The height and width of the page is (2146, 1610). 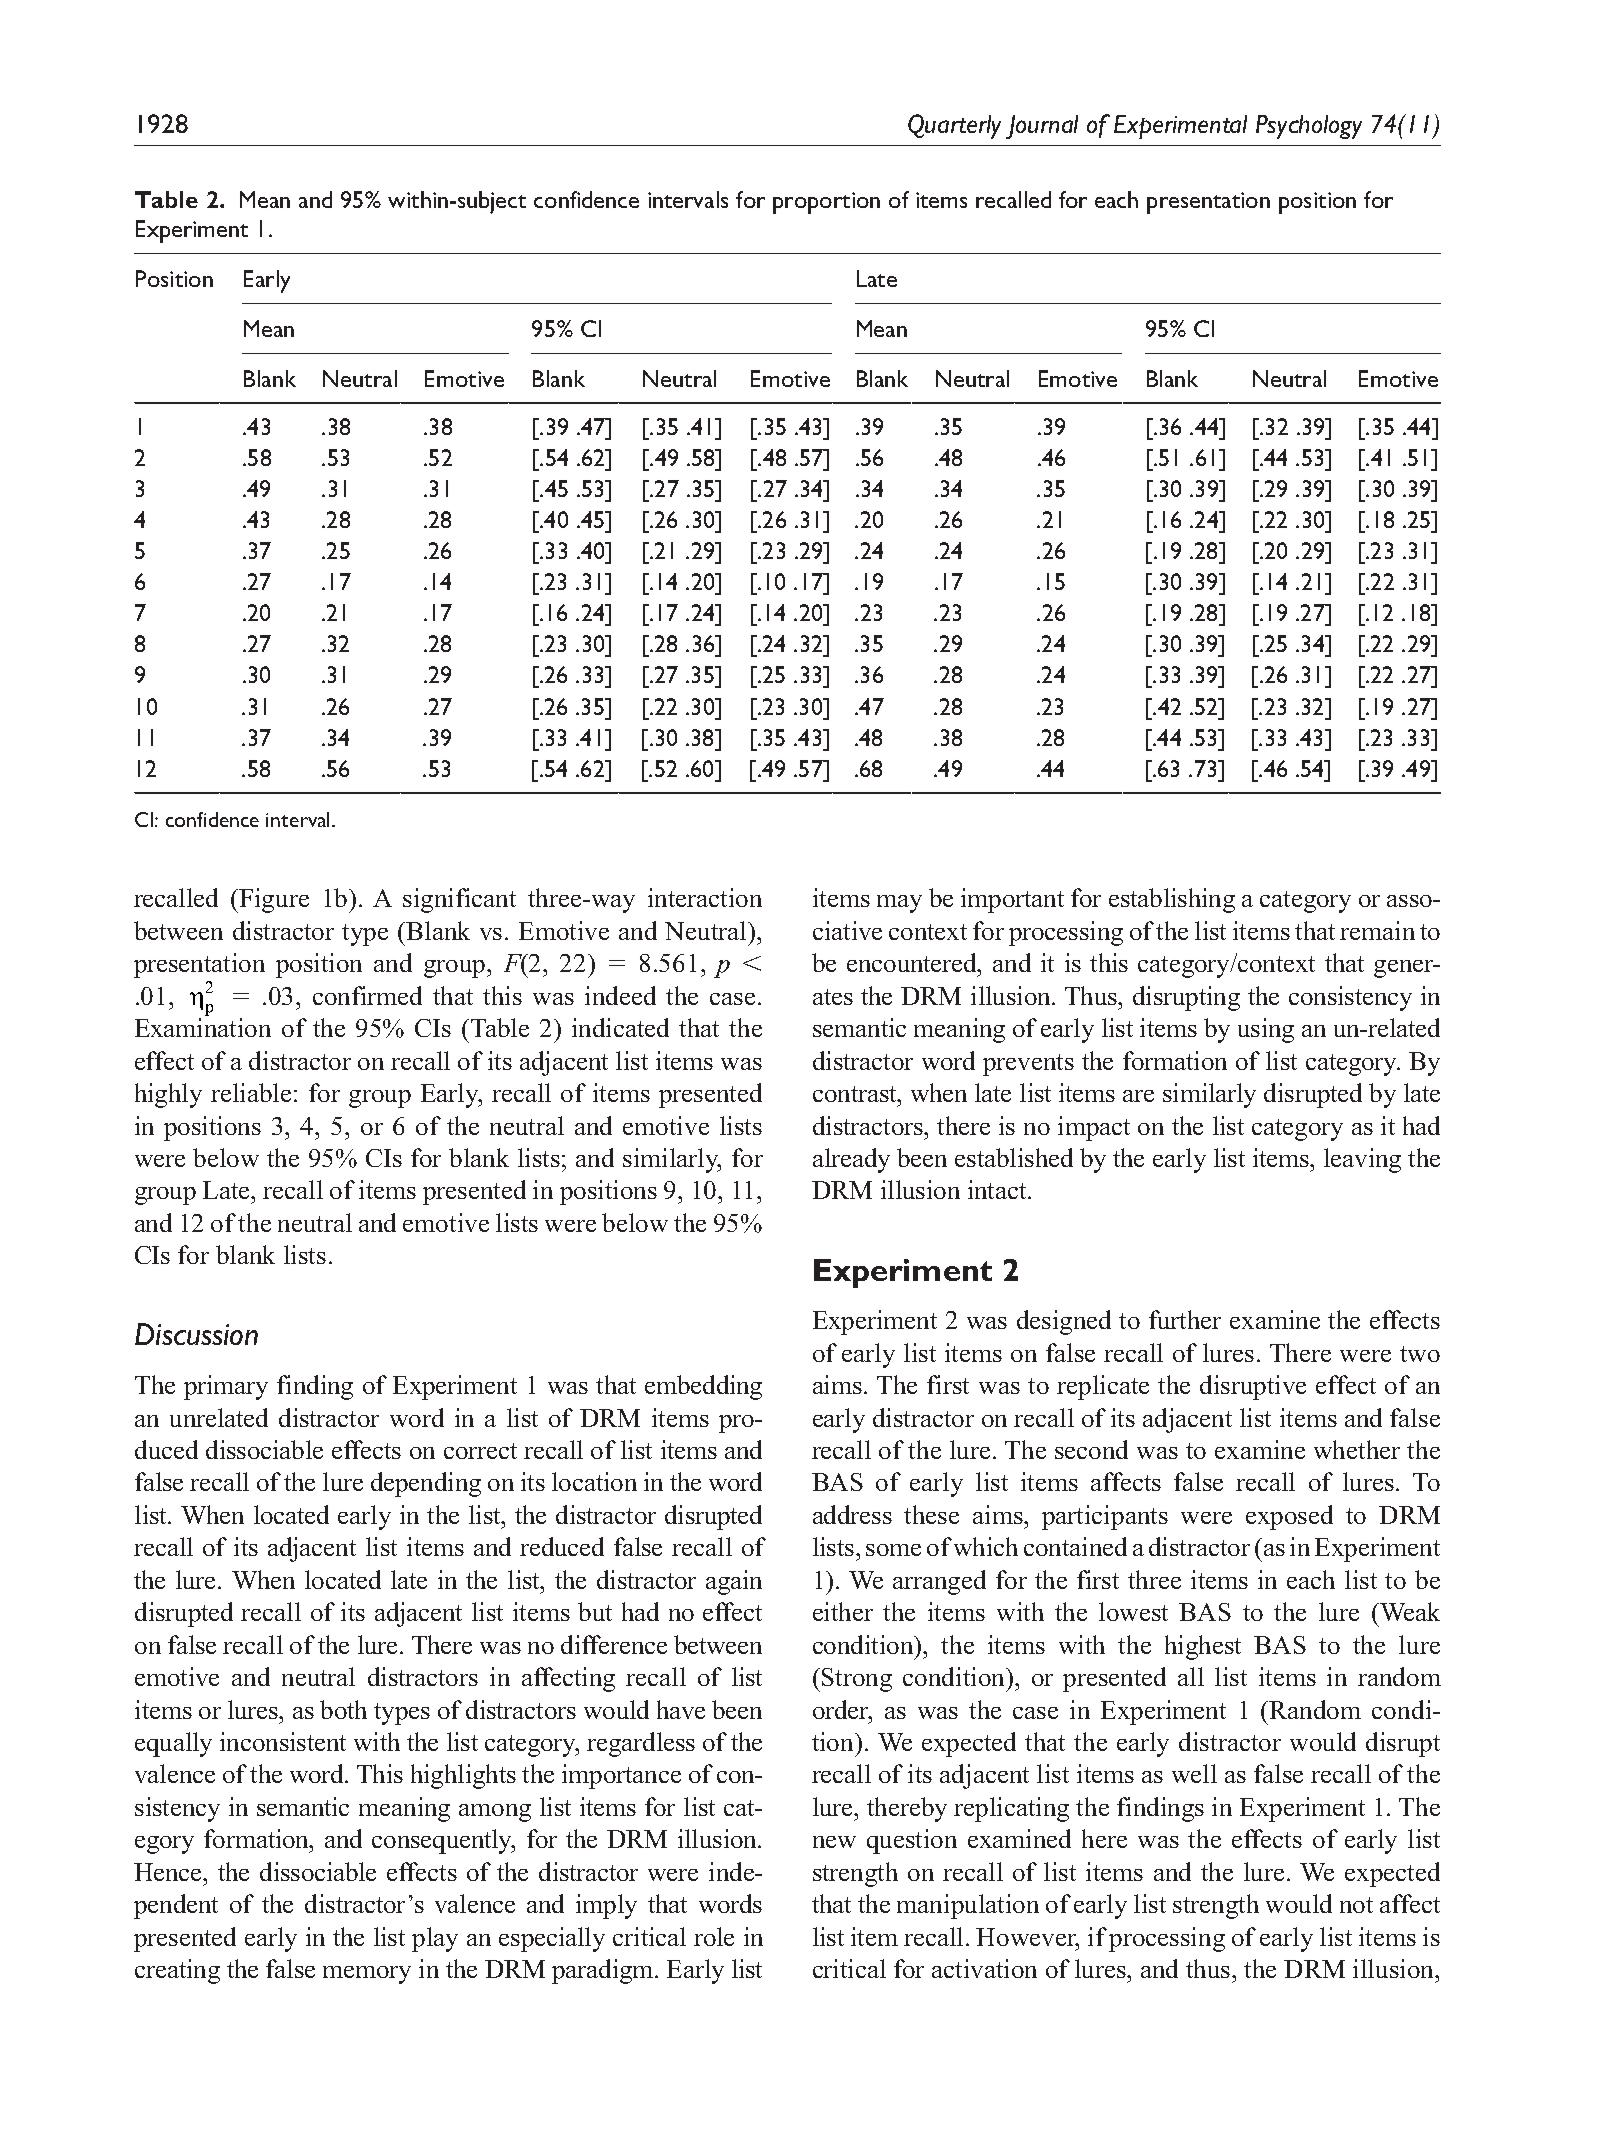 I want to click on Figure, so click(x=274, y=900).
